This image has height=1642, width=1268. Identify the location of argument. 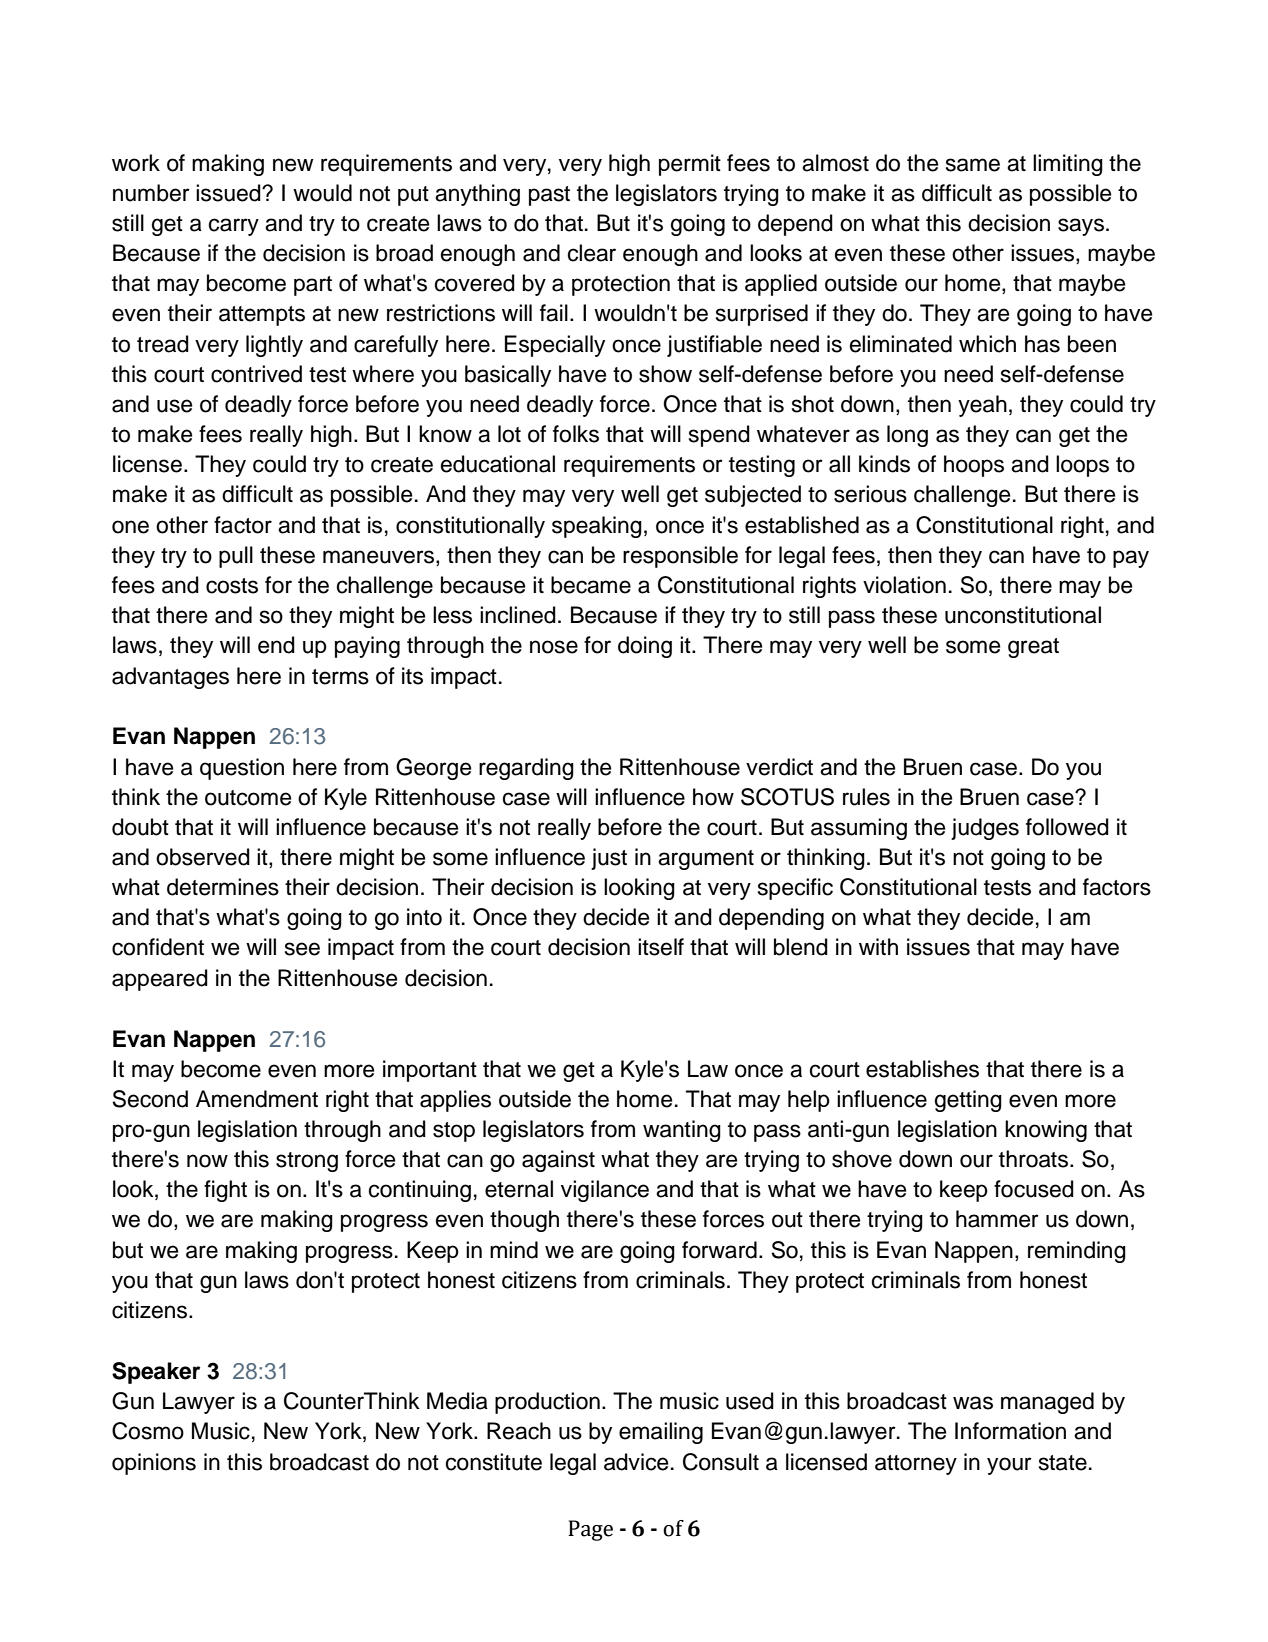
(706, 860).
